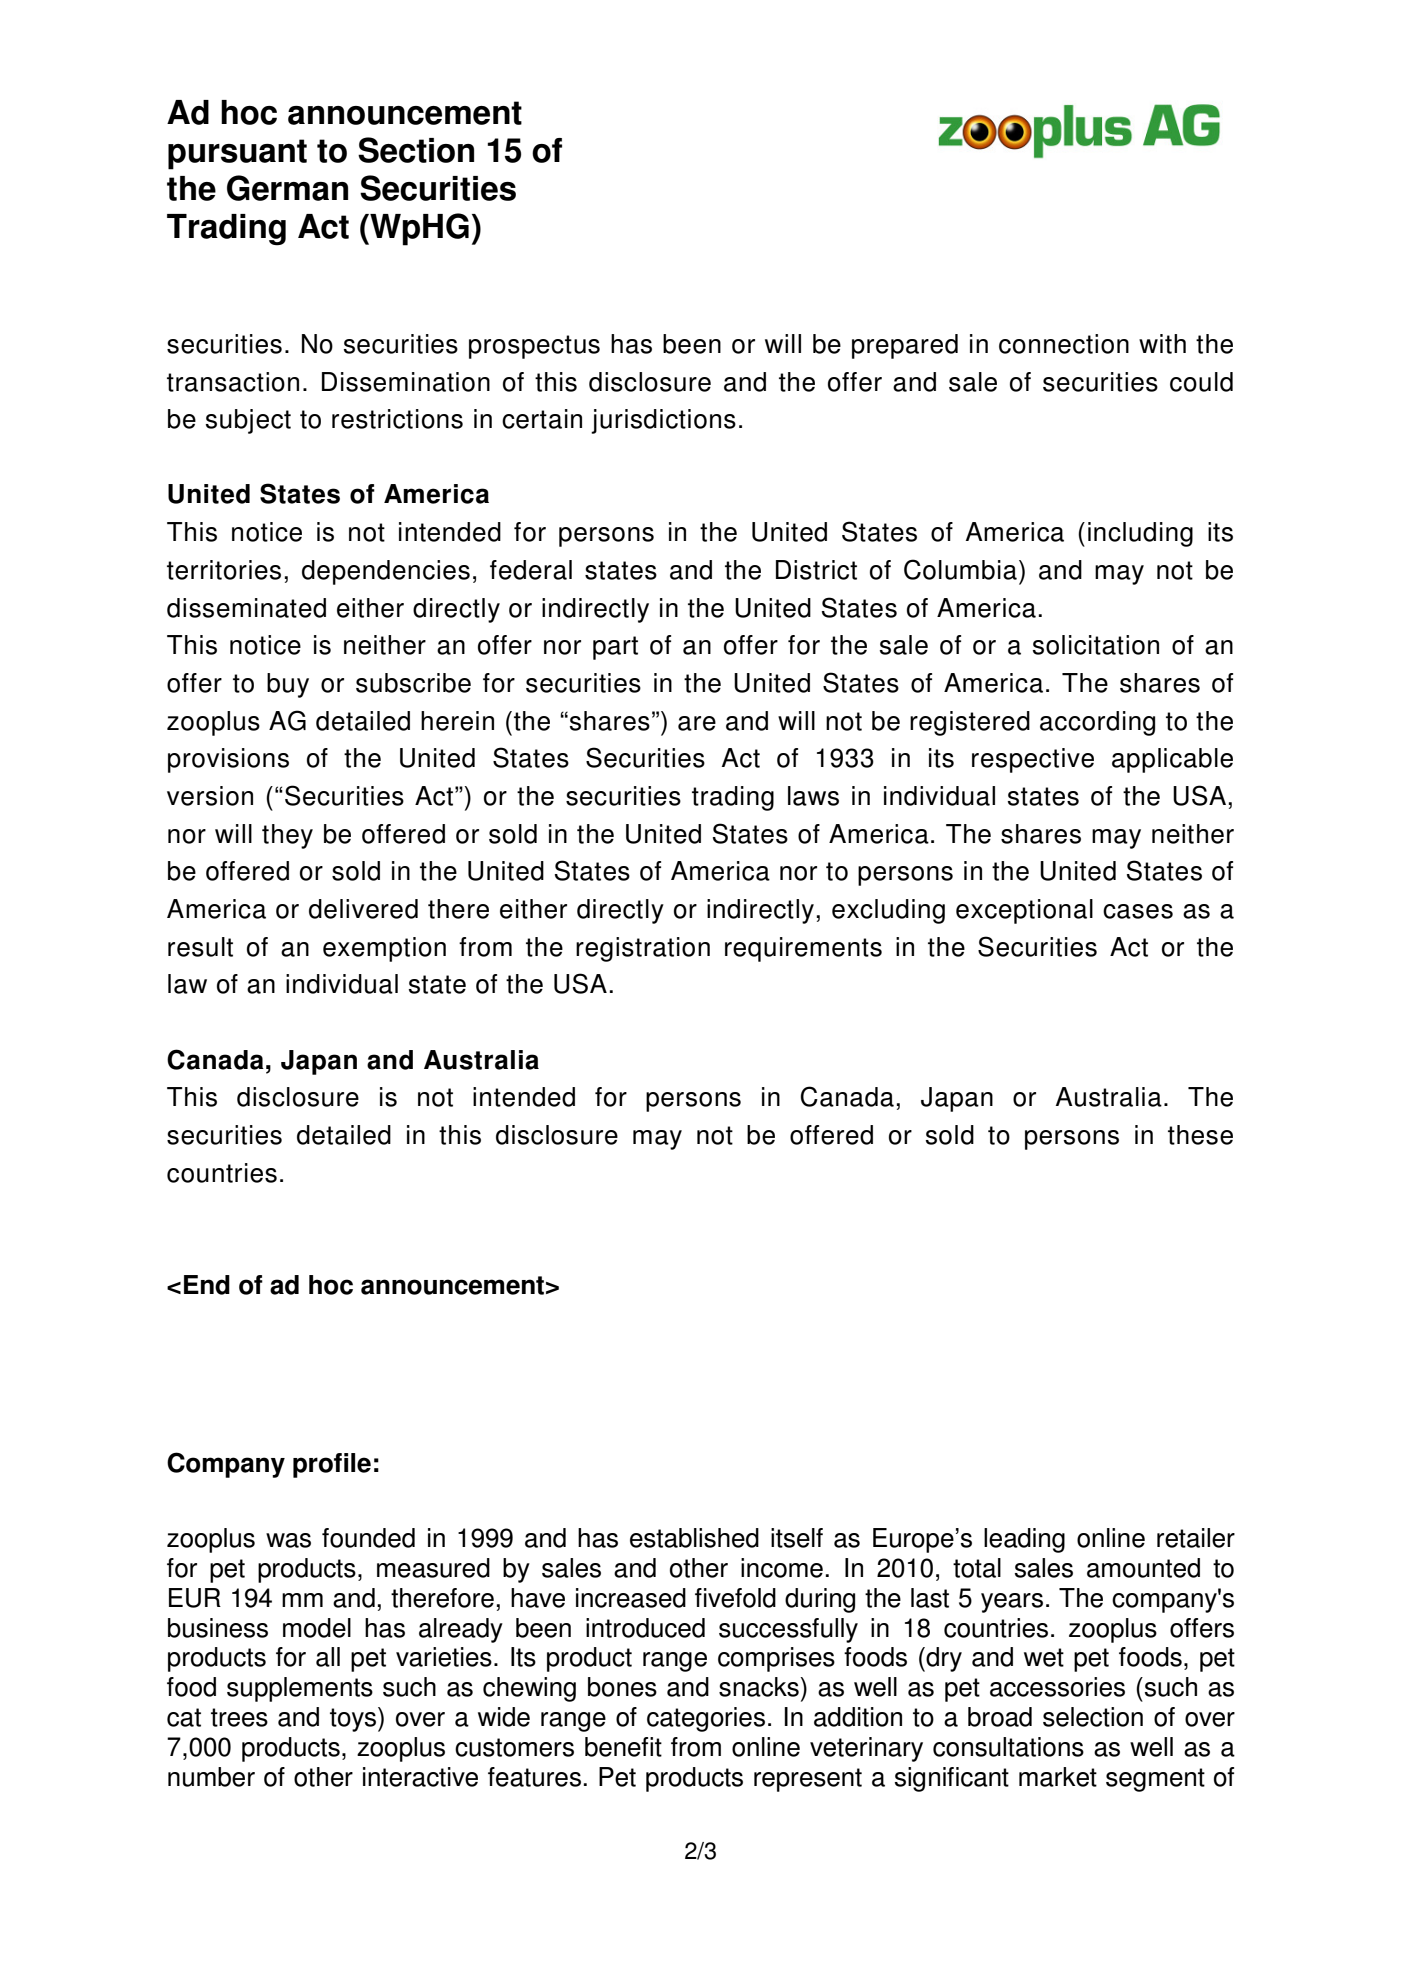 The height and width of the document is (1983, 1401). What do you see at coordinates (1138, 911) in the document?
I see `cases` at bounding box center [1138, 911].
